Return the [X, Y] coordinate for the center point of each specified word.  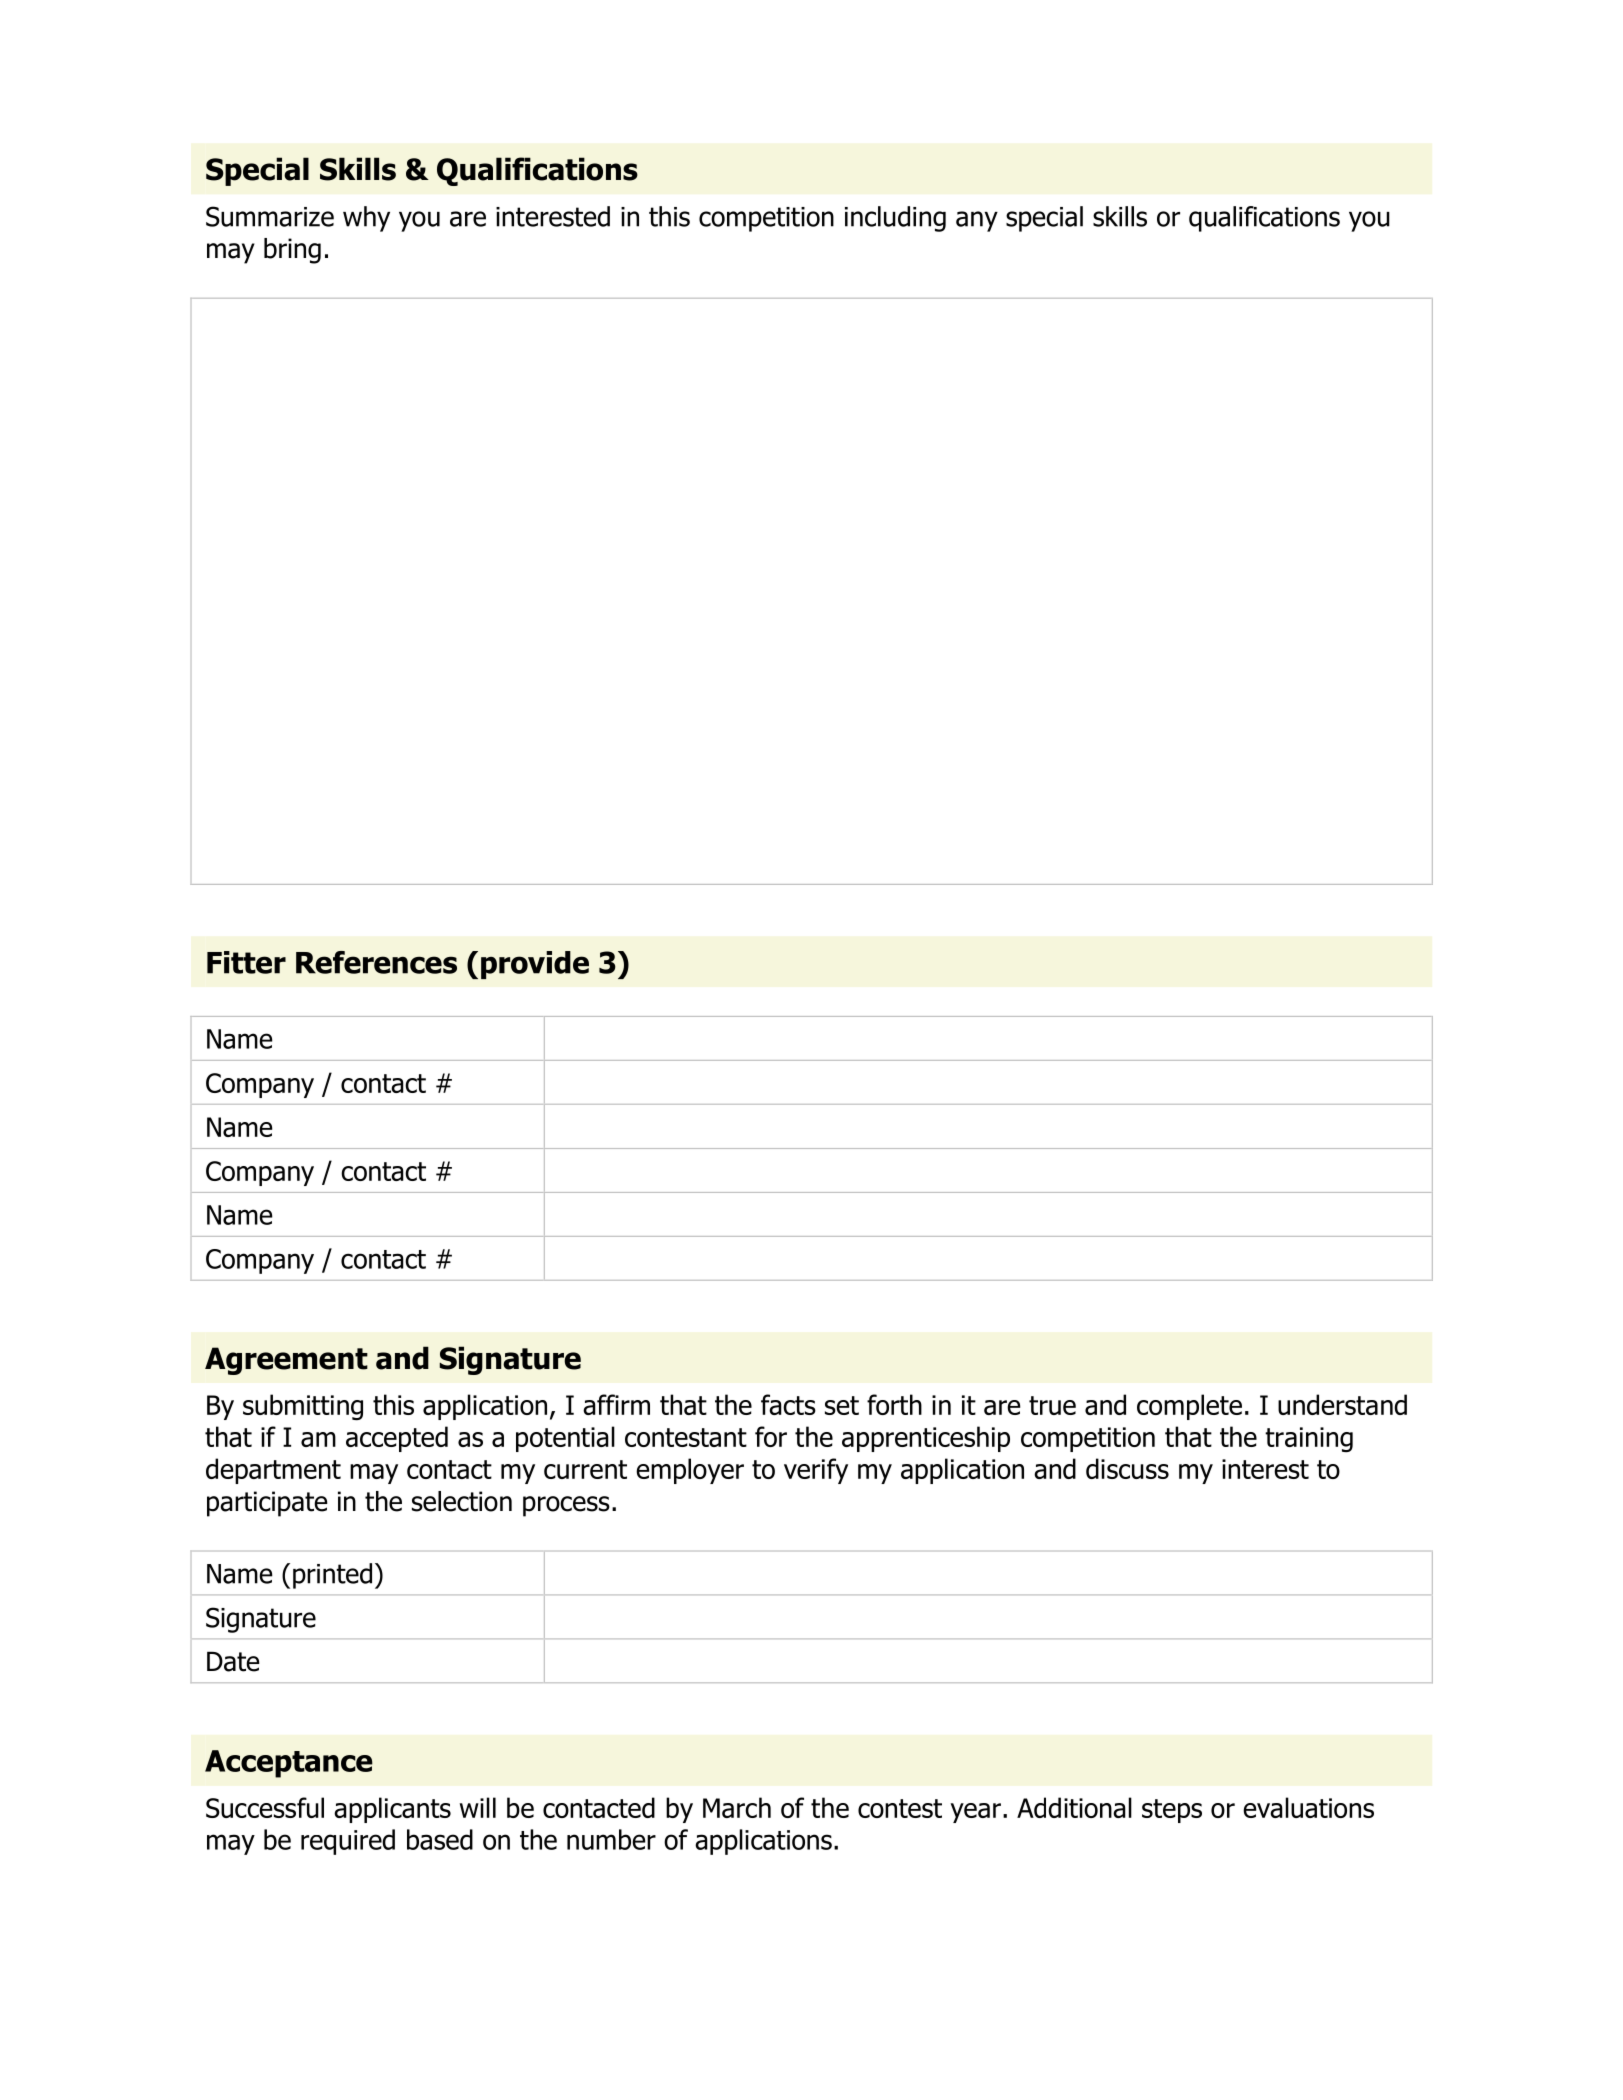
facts [788, 1404]
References [376, 962]
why [366, 219]
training [1309, 1439]
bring [292, 251]
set [842, 1405]
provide [535, 965]
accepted [397, 1439]
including [895, 219]
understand [1342, 1404]
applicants [392, 1810]
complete [1189, 1407]
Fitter [246, 962]
